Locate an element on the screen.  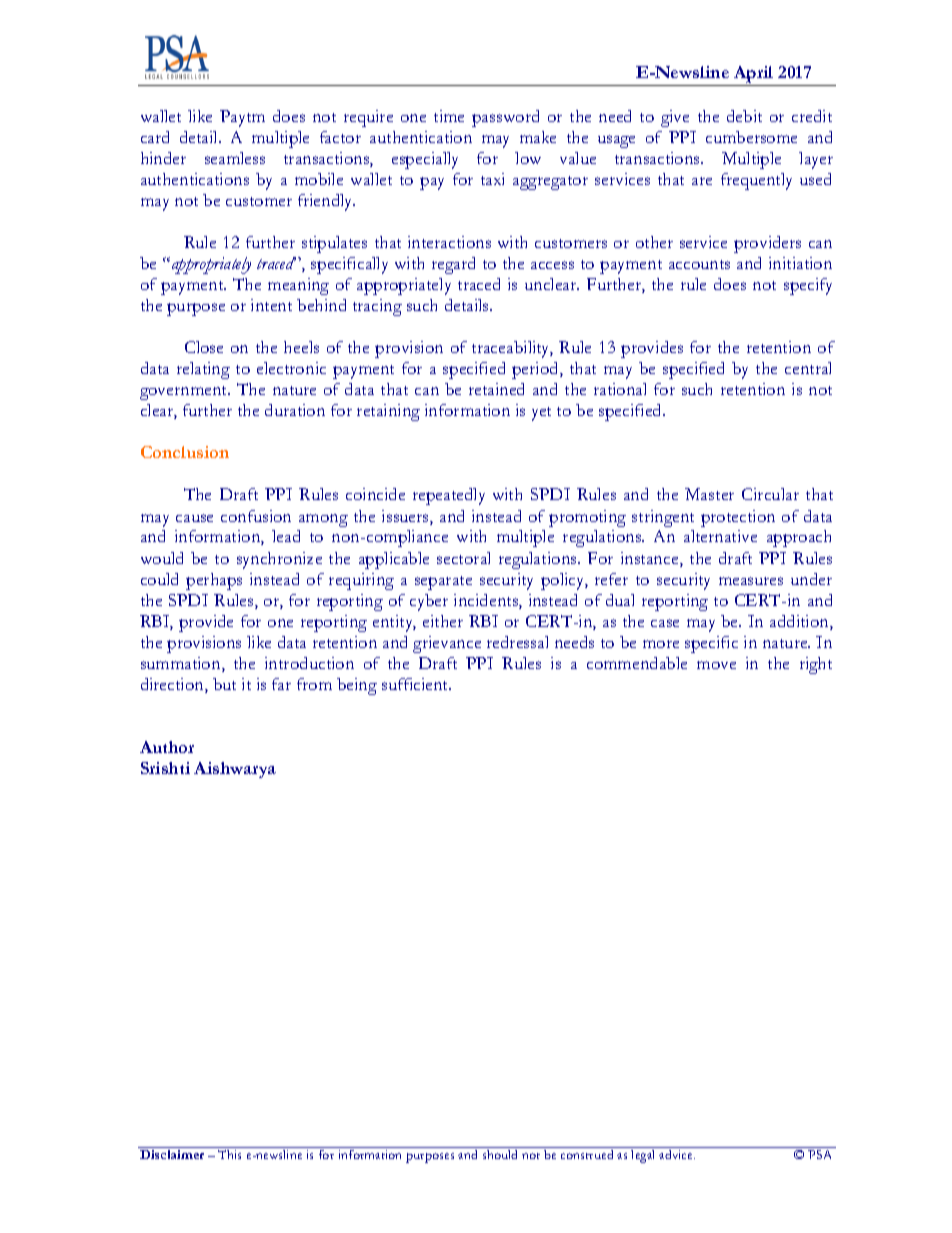
perhaps is located at coordinates (214, 581).
